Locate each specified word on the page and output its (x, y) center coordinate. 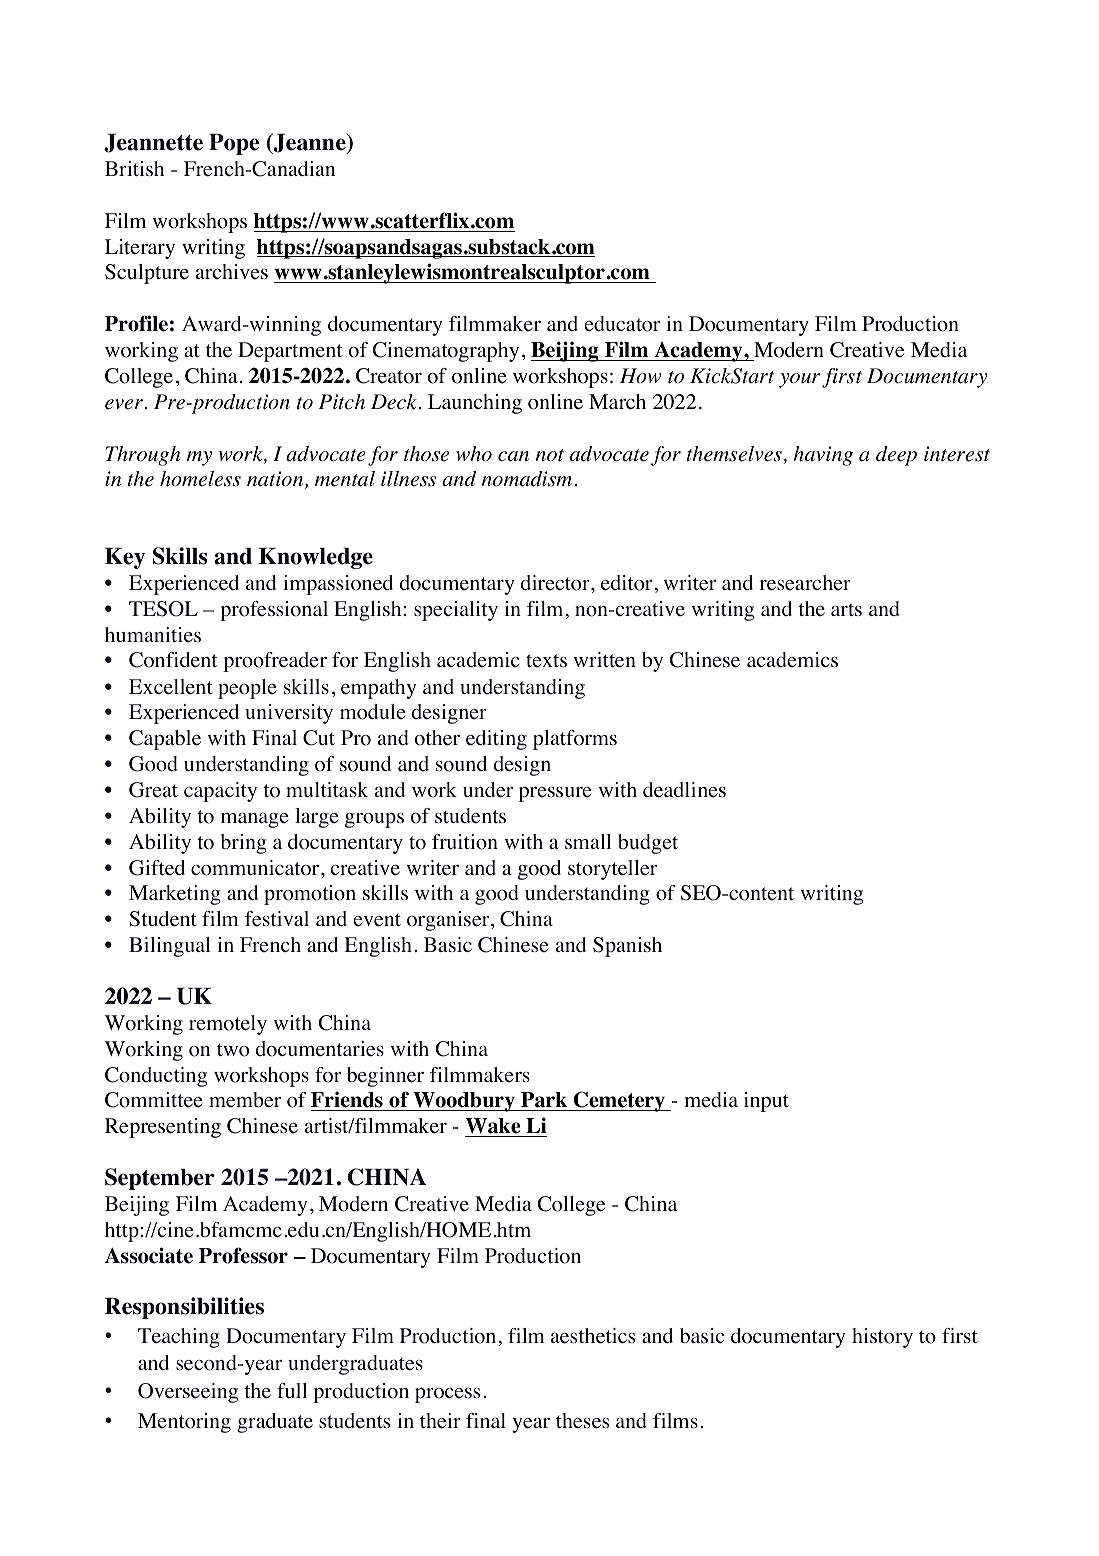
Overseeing (188, 1393)
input (766, 1102)
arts (846, 609)
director (556, 583)
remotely (228, 1025)
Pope (234, 144)
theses (582, 1421)
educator (622, 324)
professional (274, 611)
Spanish (627, 947)
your (799, 380)
